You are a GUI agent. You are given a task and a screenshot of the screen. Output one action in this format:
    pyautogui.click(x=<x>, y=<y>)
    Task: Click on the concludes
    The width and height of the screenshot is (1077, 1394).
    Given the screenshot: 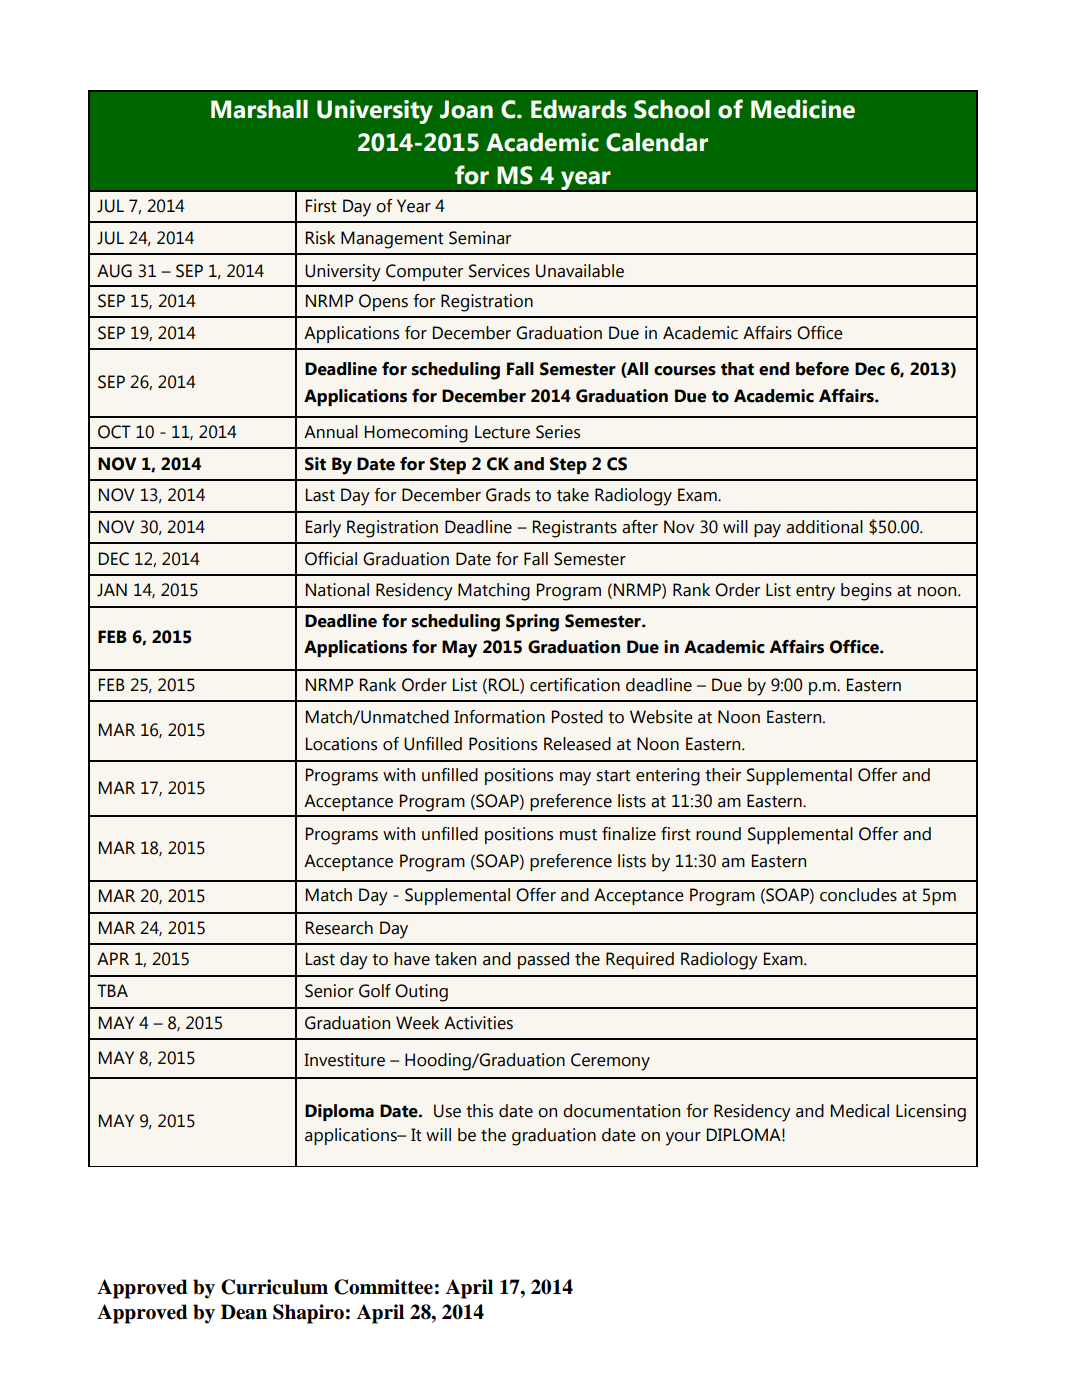 What is the action you would take?
    pyautogui.click(x=858, y=895)
